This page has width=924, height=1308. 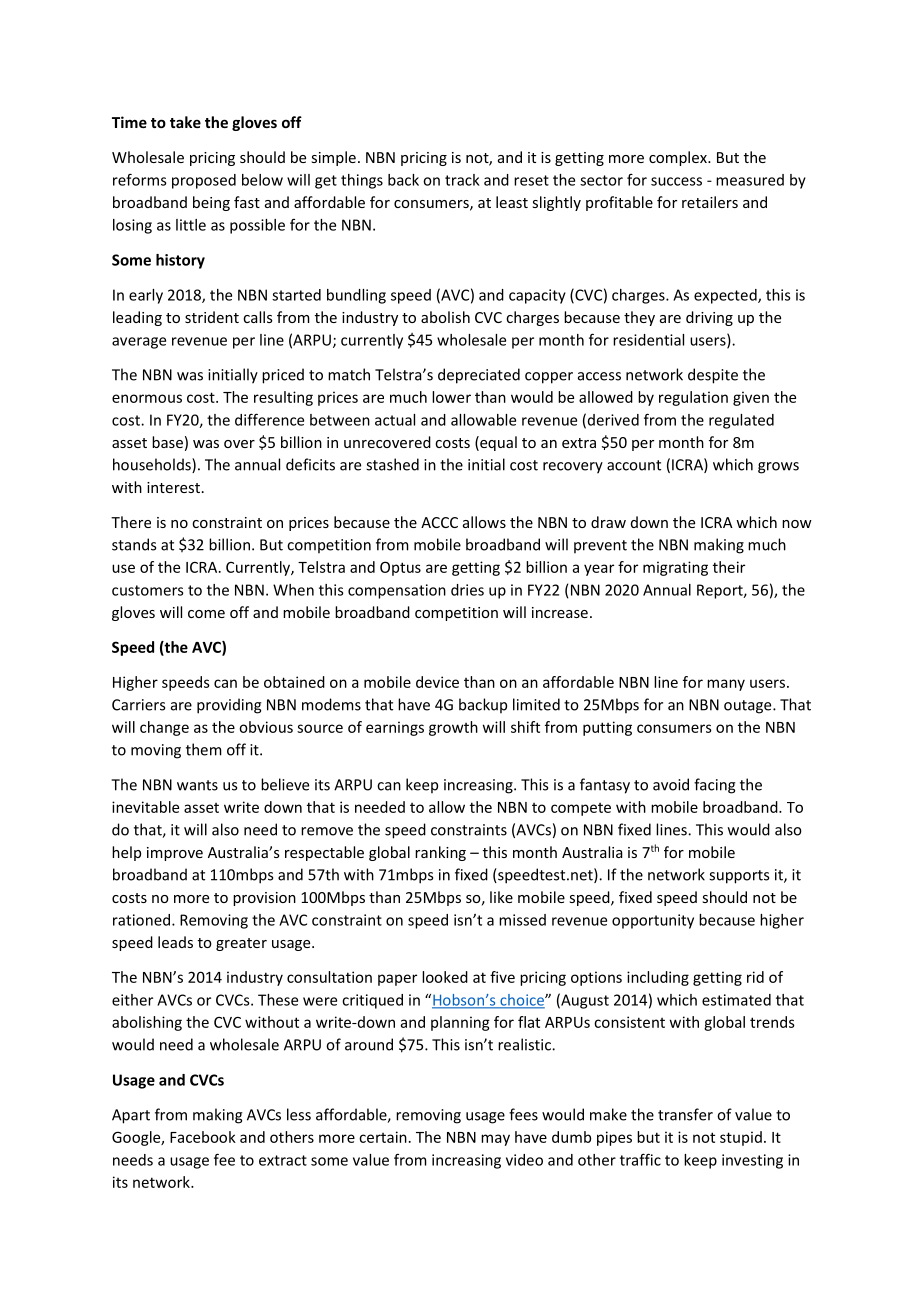 What do you see at coordinates (729, 567) in the page?
I see `their` at bounding box center [729, 567].
